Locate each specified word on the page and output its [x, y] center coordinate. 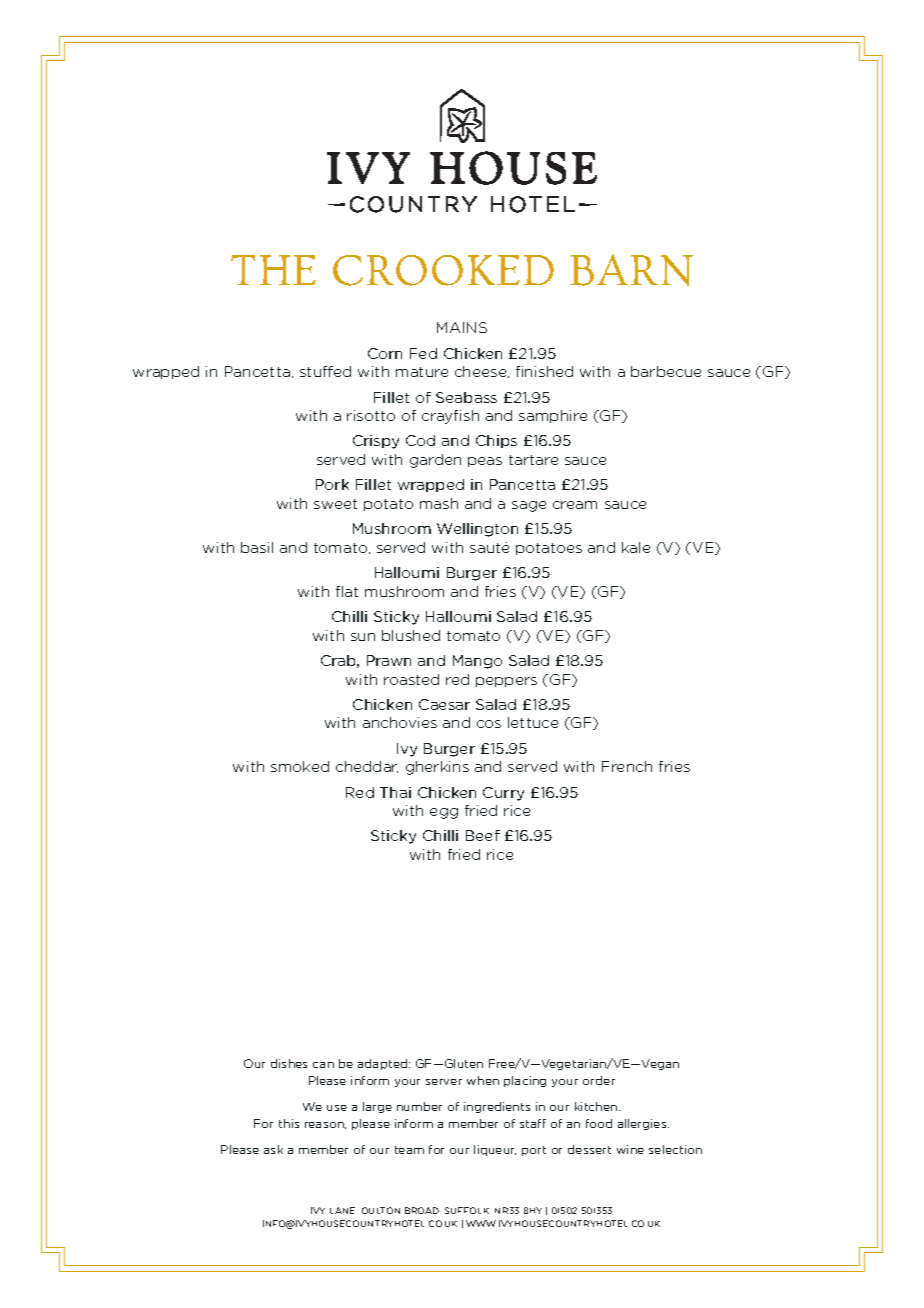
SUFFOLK [467, 1210]
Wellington [477, 530]
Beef [483, 835]
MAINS [462, 327]
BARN [631, 270]
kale [636, 547]
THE [273, 270]
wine [630, 1149]
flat [347, 591]
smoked [300, 766]
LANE [342, 1210]
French [627, 766]
